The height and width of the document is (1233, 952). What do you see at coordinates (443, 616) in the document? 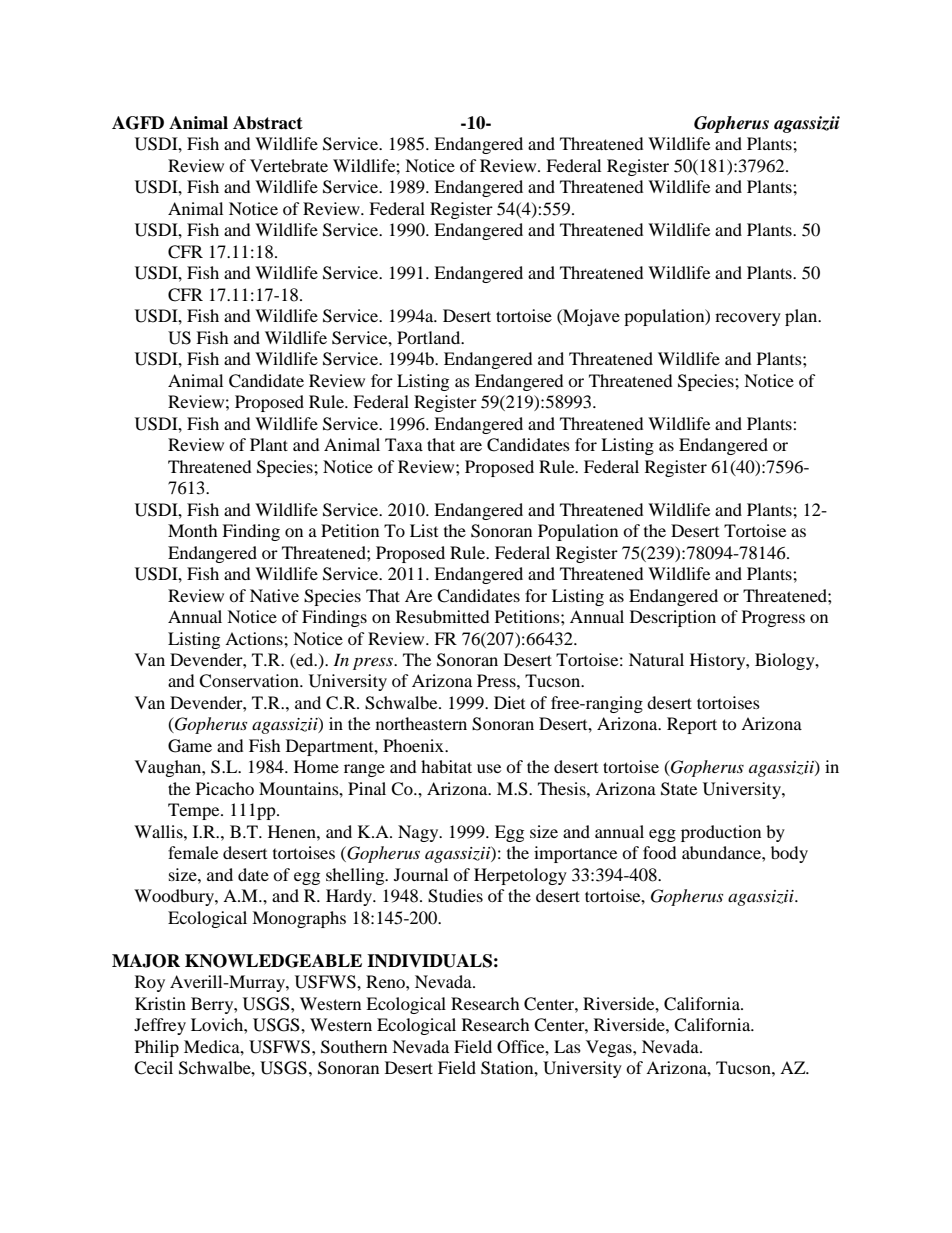
I see `Resubmitted` at bounding box center [443, 616].
